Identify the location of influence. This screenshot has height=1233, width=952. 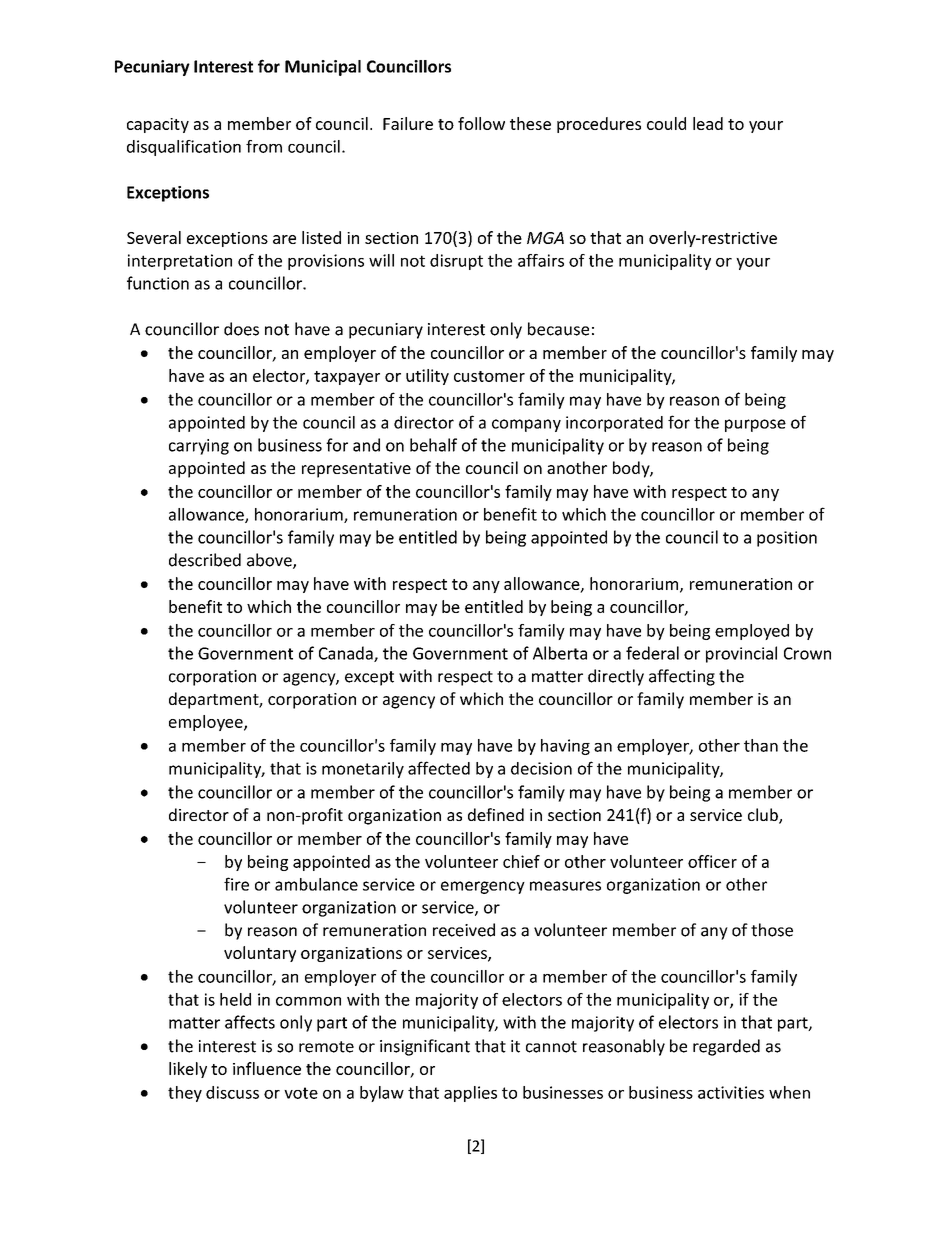
(267, 1068).
